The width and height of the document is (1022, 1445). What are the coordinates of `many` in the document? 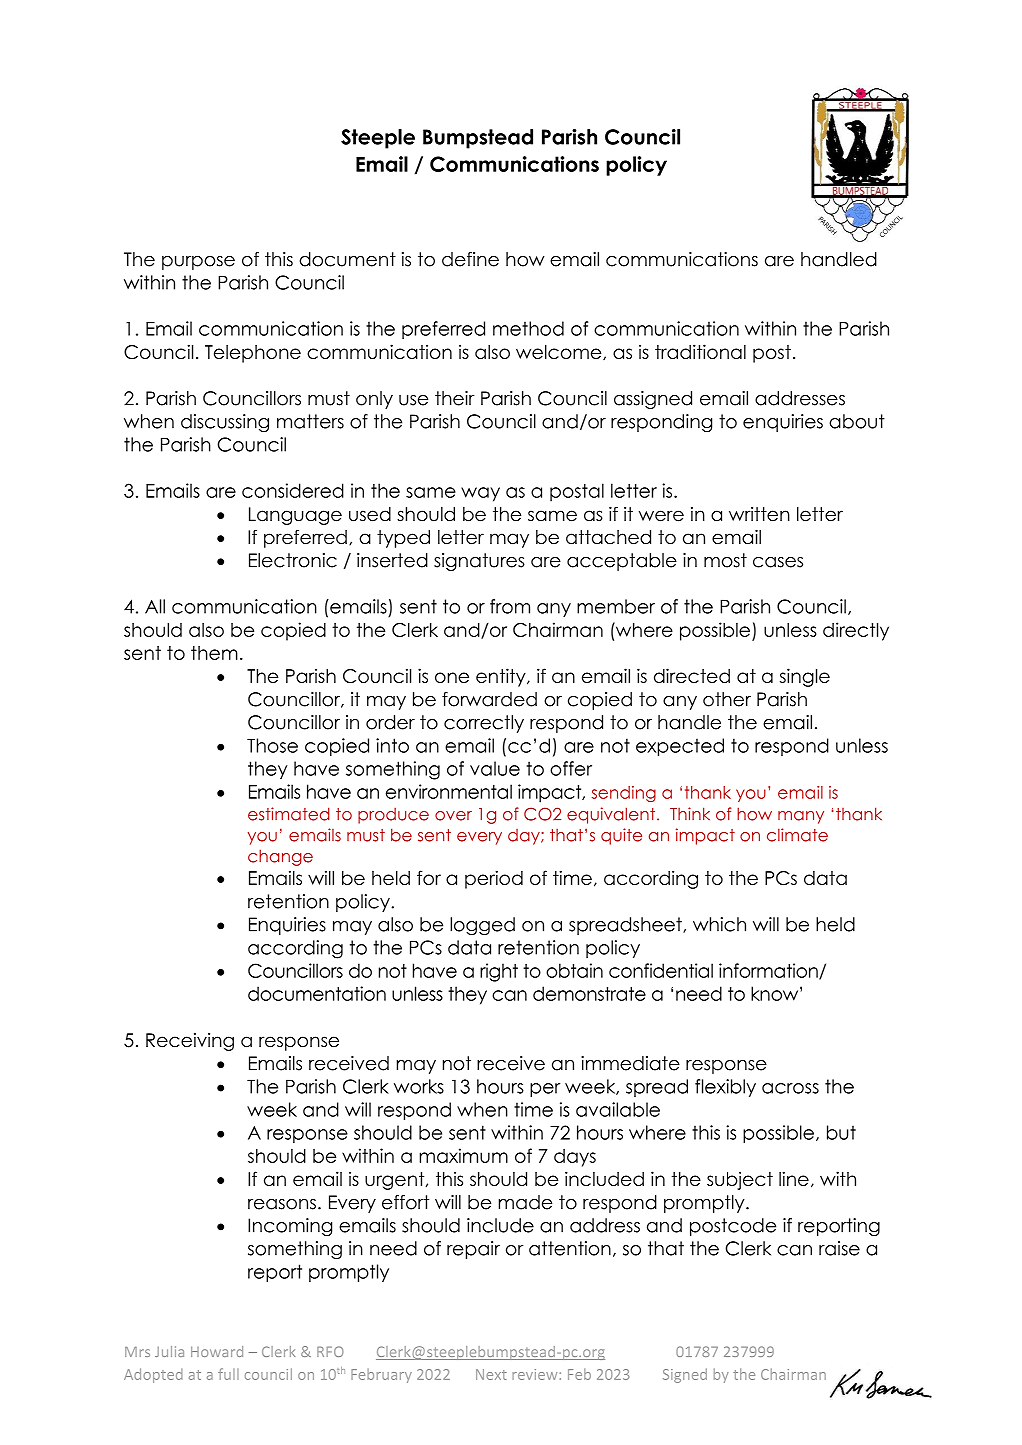 It's located at (801, 817).
